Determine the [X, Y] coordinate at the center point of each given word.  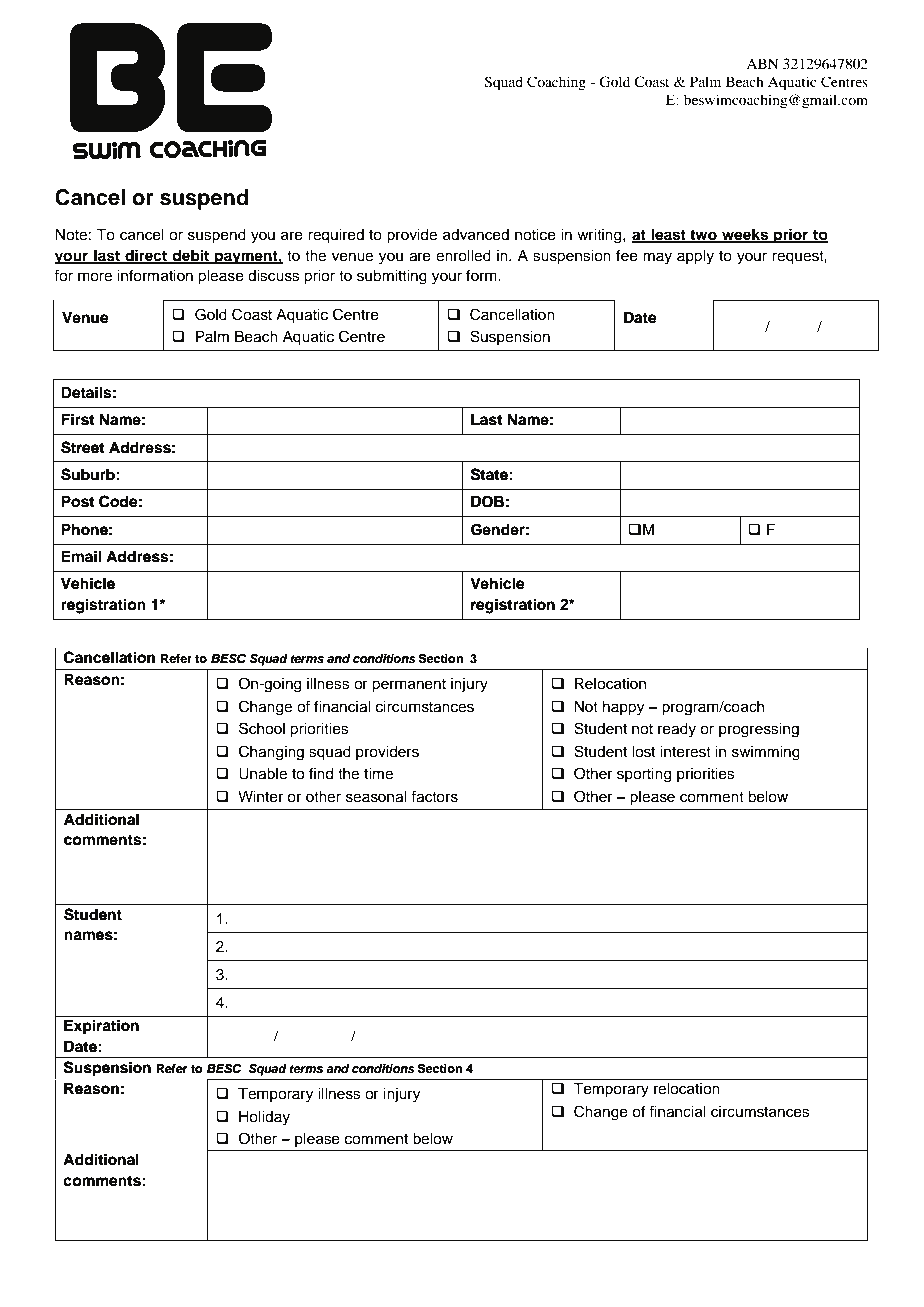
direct [146, 256]
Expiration [101, 1027]
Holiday [264, 1118]
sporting [644, 775]
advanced [476, 235]
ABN [762, 63]
